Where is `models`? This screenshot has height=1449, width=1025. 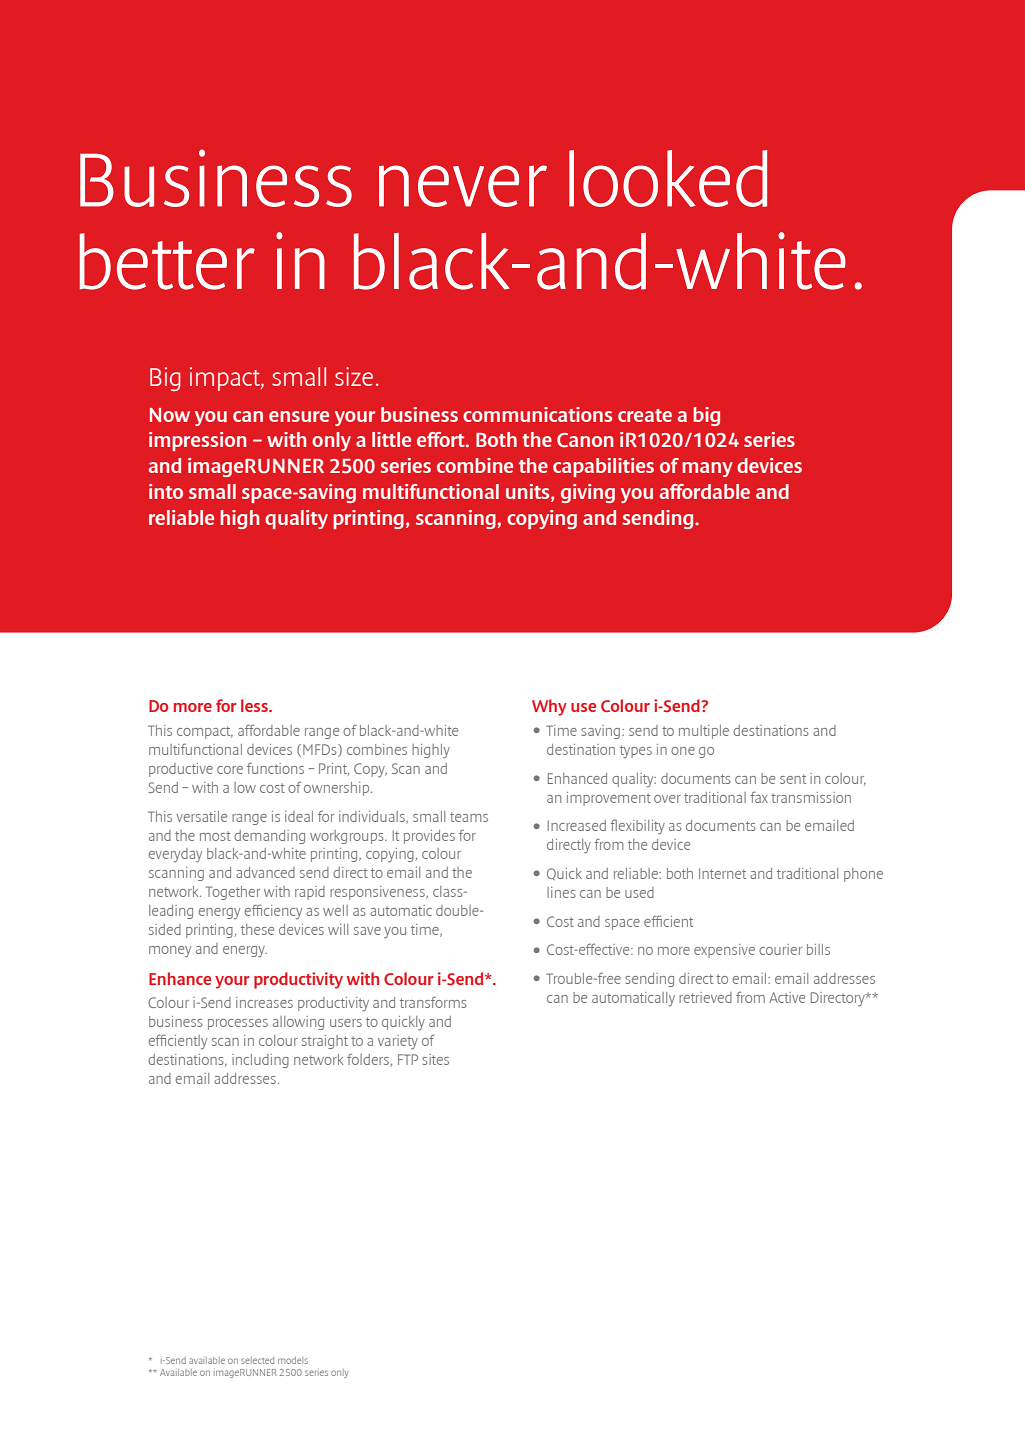
models is located at coordinates (293, 1360).
